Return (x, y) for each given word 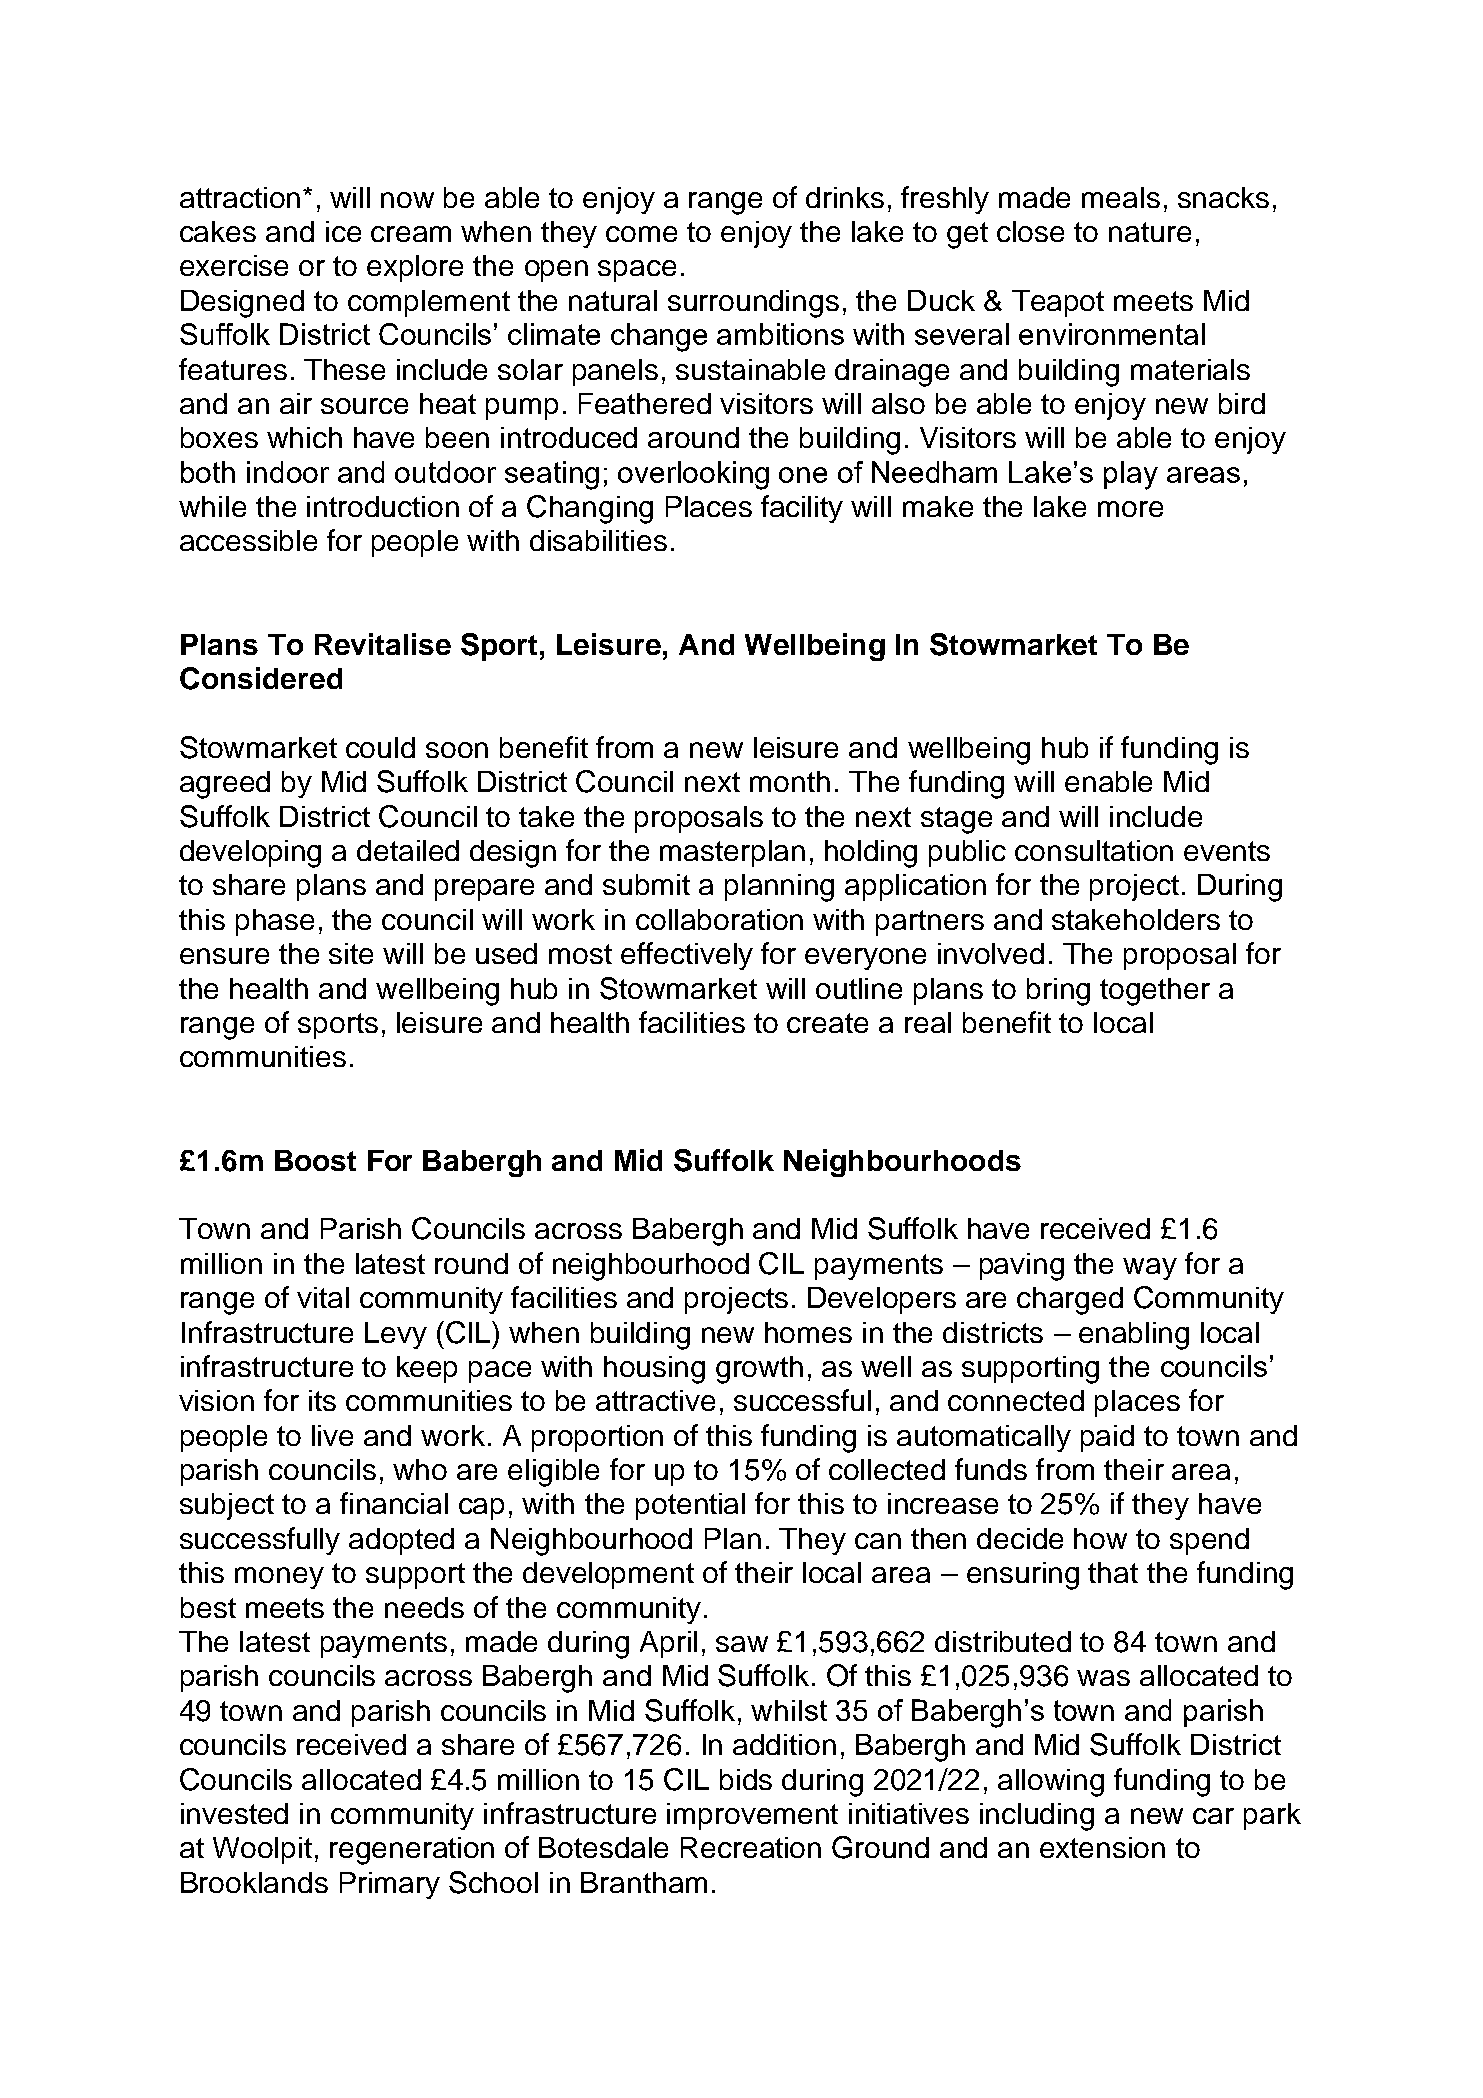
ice (343, 231)
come (641, 234)
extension (1102, 1847)
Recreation (751, 1847)
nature (1150, 232)
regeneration (412, 1851)
